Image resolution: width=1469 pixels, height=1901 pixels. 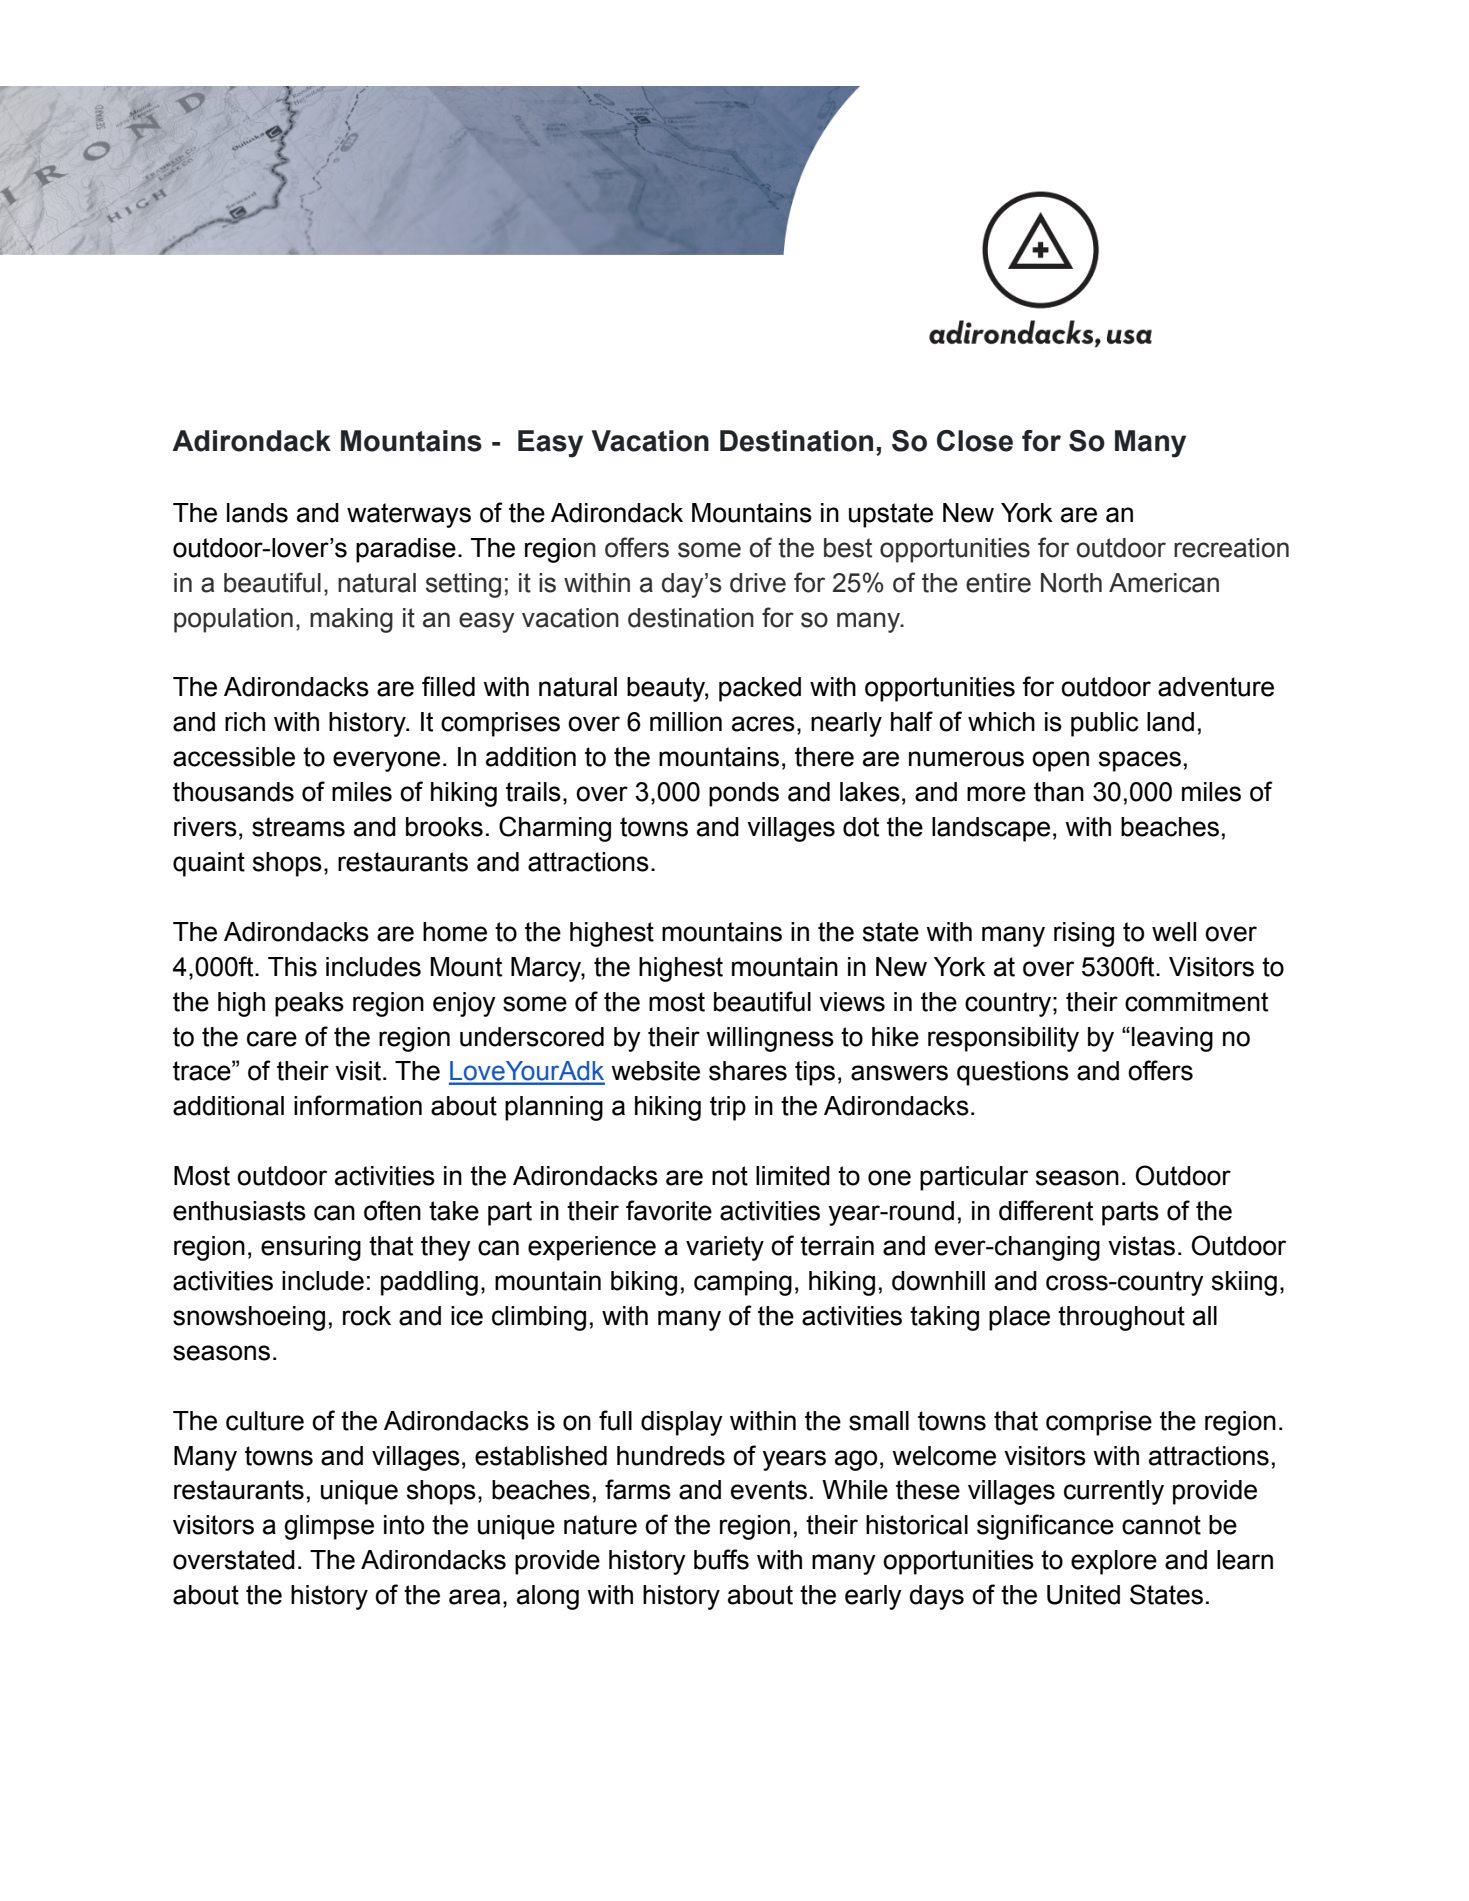 What do you see at coordinates (1140, 761) in the screenshot?
I see `spaces` at bounding box center [1140, 761].
